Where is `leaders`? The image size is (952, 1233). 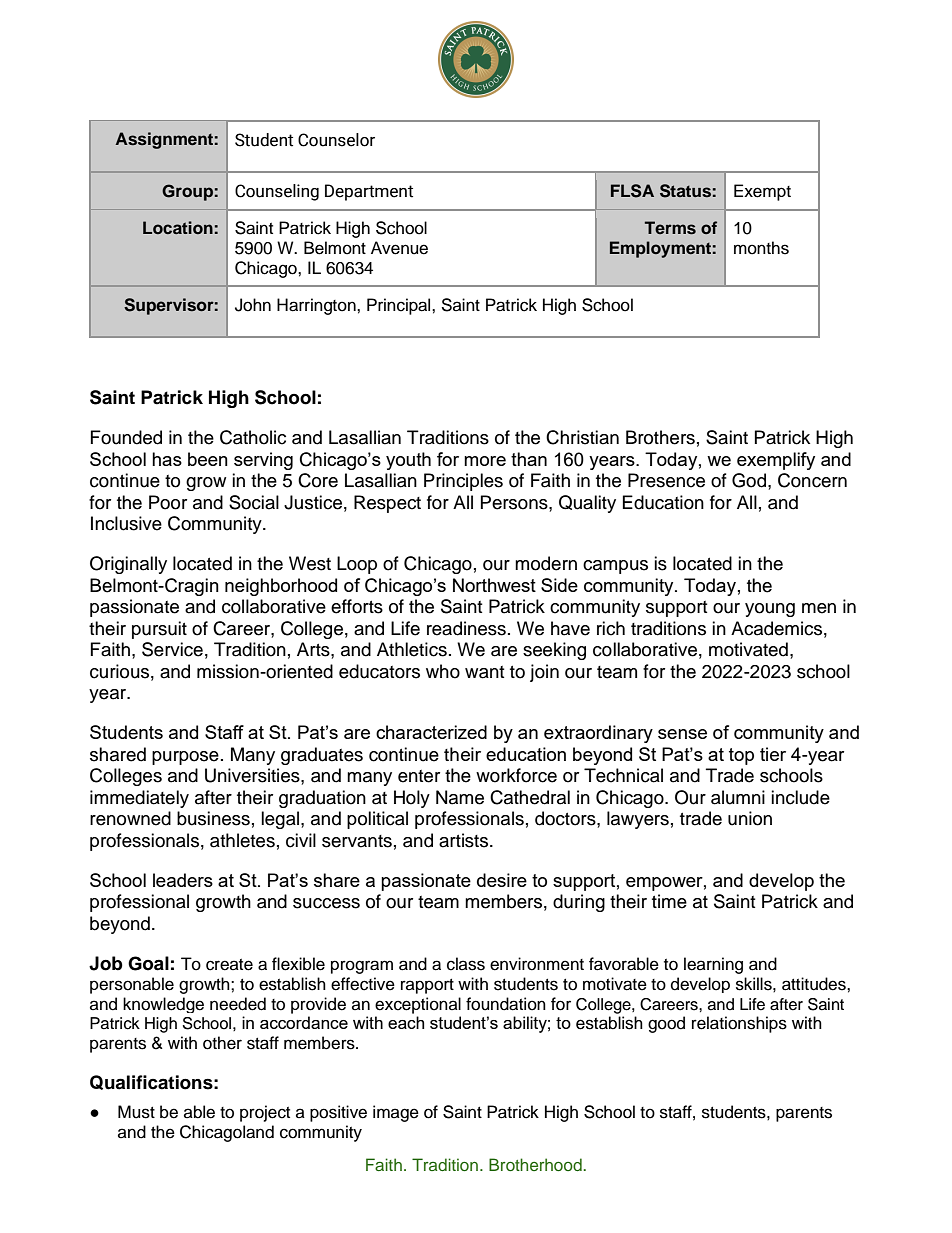 leaders is located at coordinates (183, 880).
